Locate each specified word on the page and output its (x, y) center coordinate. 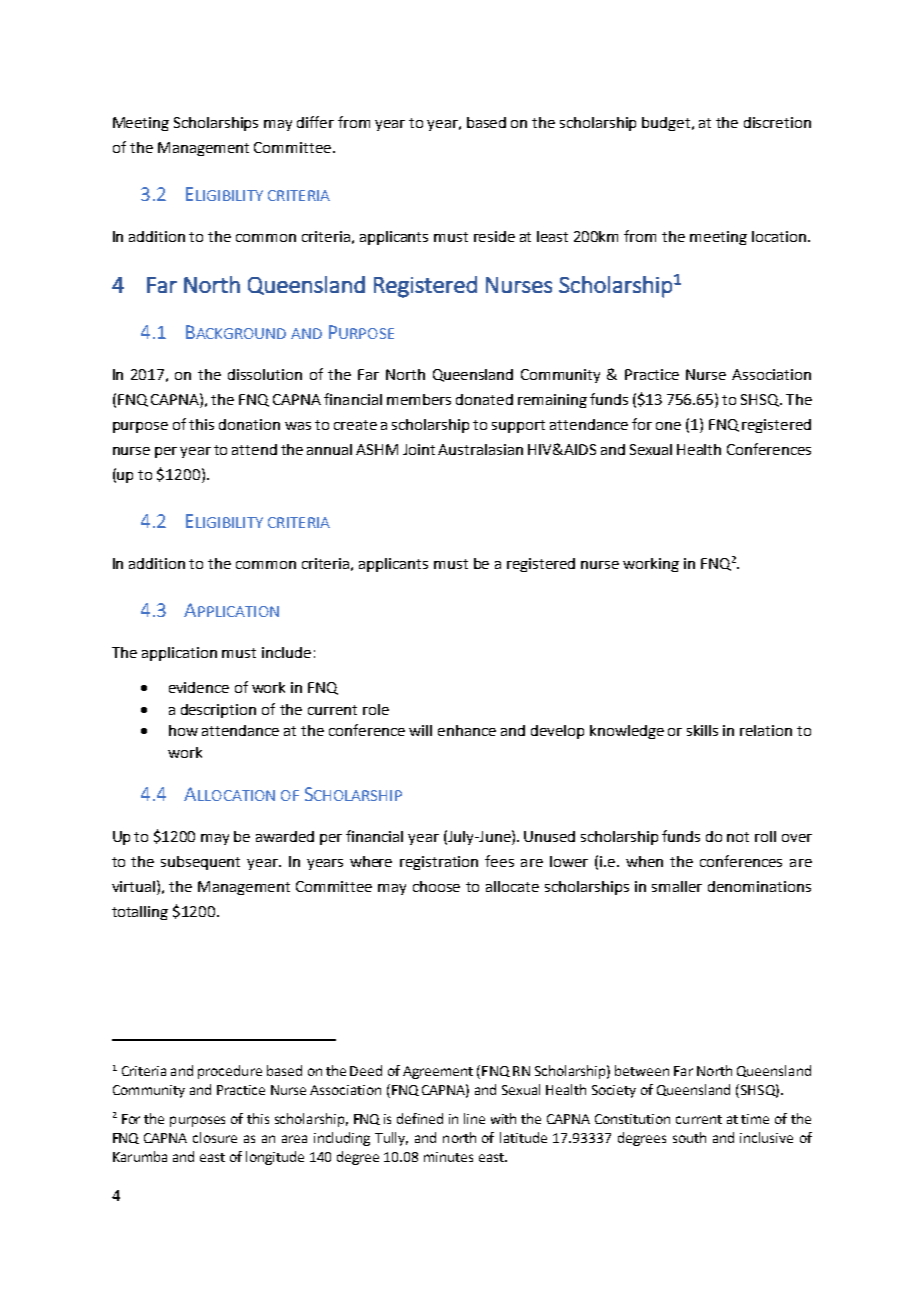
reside (494, 236)
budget (667, 124)
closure (215, 1137)
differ (315, 122)
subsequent (200, 863)
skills (702, 730)
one (668, 426)
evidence (199, 687)
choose (436, 886)
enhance (467, 730)
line (474, 1118)
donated (484, 399)
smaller (677, 886)
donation (249, 424)
